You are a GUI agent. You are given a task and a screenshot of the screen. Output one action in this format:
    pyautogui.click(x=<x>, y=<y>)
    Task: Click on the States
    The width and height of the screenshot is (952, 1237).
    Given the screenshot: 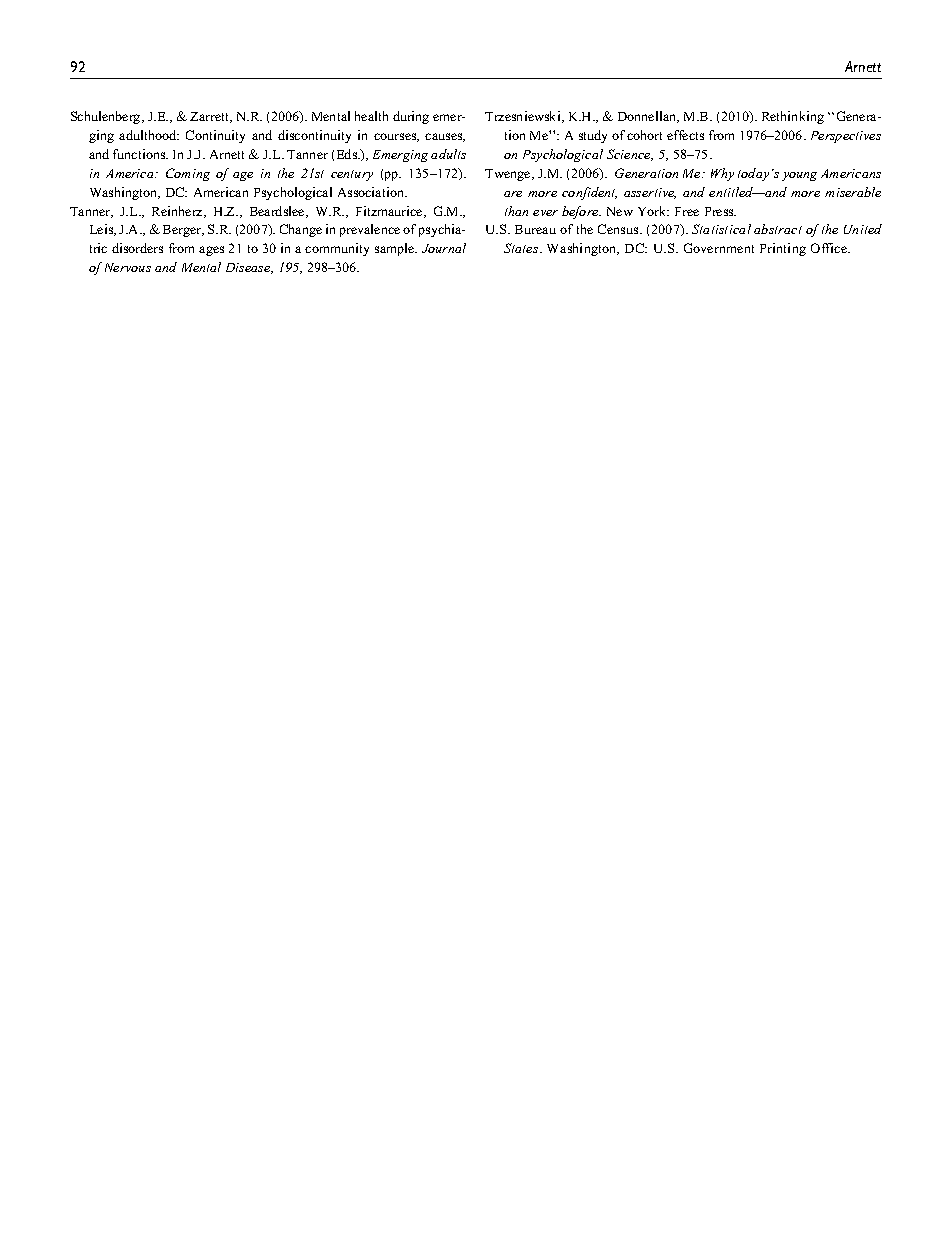 What is the action you would take?
    pyautogui.click(x=522, y=248)
